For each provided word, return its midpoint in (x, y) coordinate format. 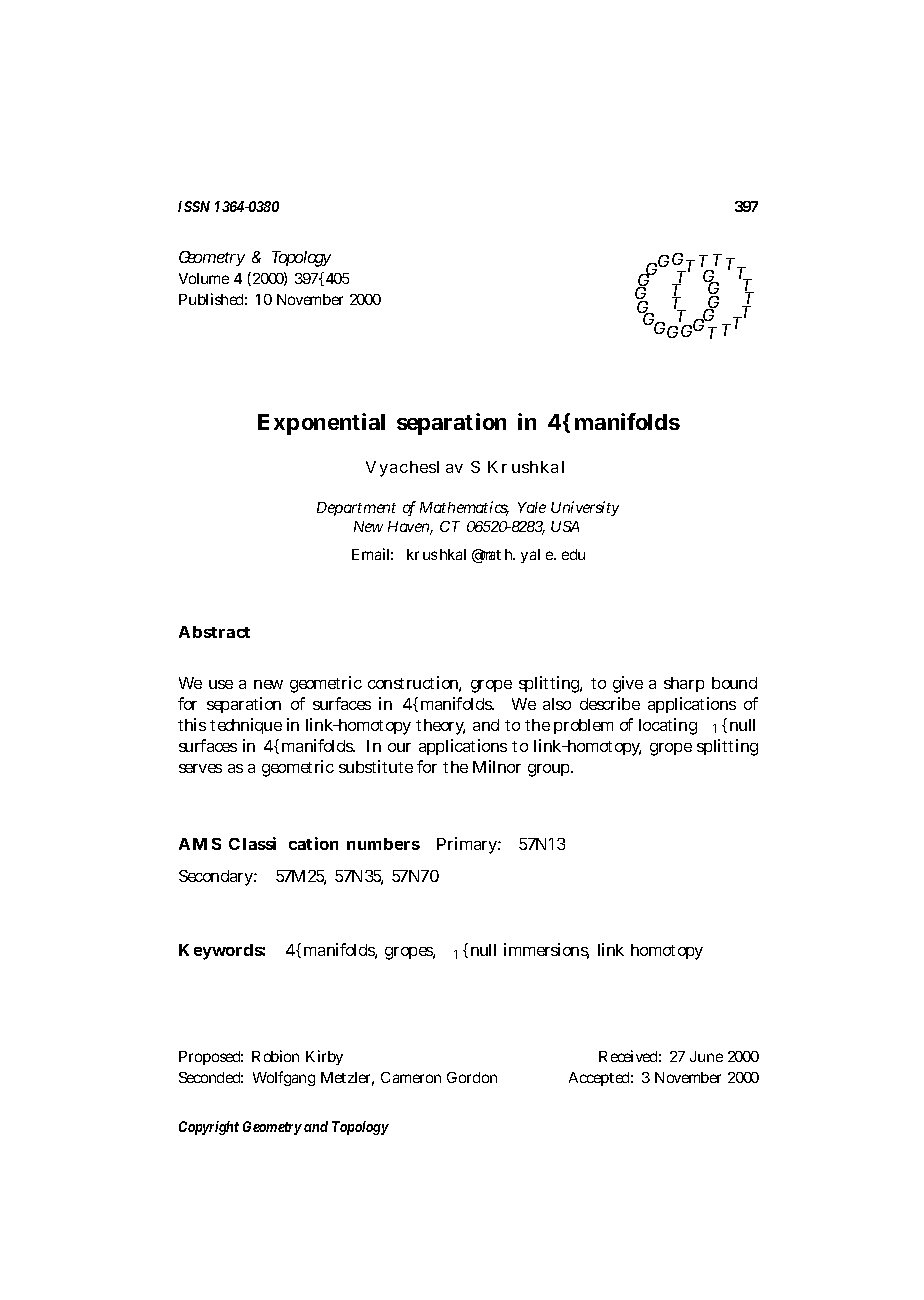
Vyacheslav (414, 469)
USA (565, 526)
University (585, 508)
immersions (546, 951)
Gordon (472, 1077)
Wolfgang (284, 1078)
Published (213, 299)
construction (414, 684)
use (221, 684)
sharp (684, 684)
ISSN (194, 206)
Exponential (321, 424)
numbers (383, 844)
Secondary (218, 878)
